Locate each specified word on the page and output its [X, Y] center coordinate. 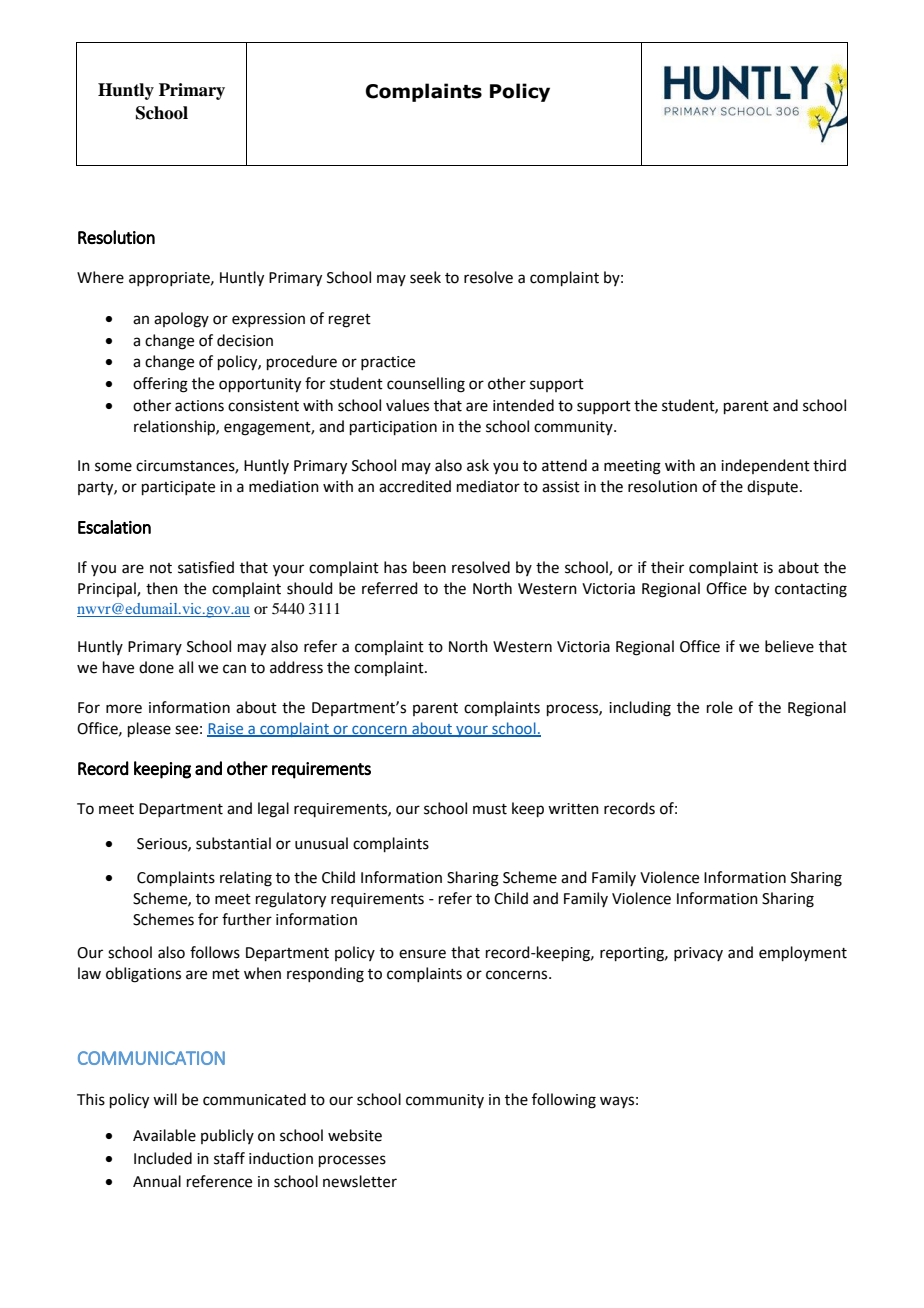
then [162, 588]
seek [425, 277]
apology [181, 320]
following [564, 1101]
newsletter [360, 1181]
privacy [698, 954]
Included [163, 1158]
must [490, 809]
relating [246, 879]
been [429, 567]
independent [765, 466]
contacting [811, 590]
